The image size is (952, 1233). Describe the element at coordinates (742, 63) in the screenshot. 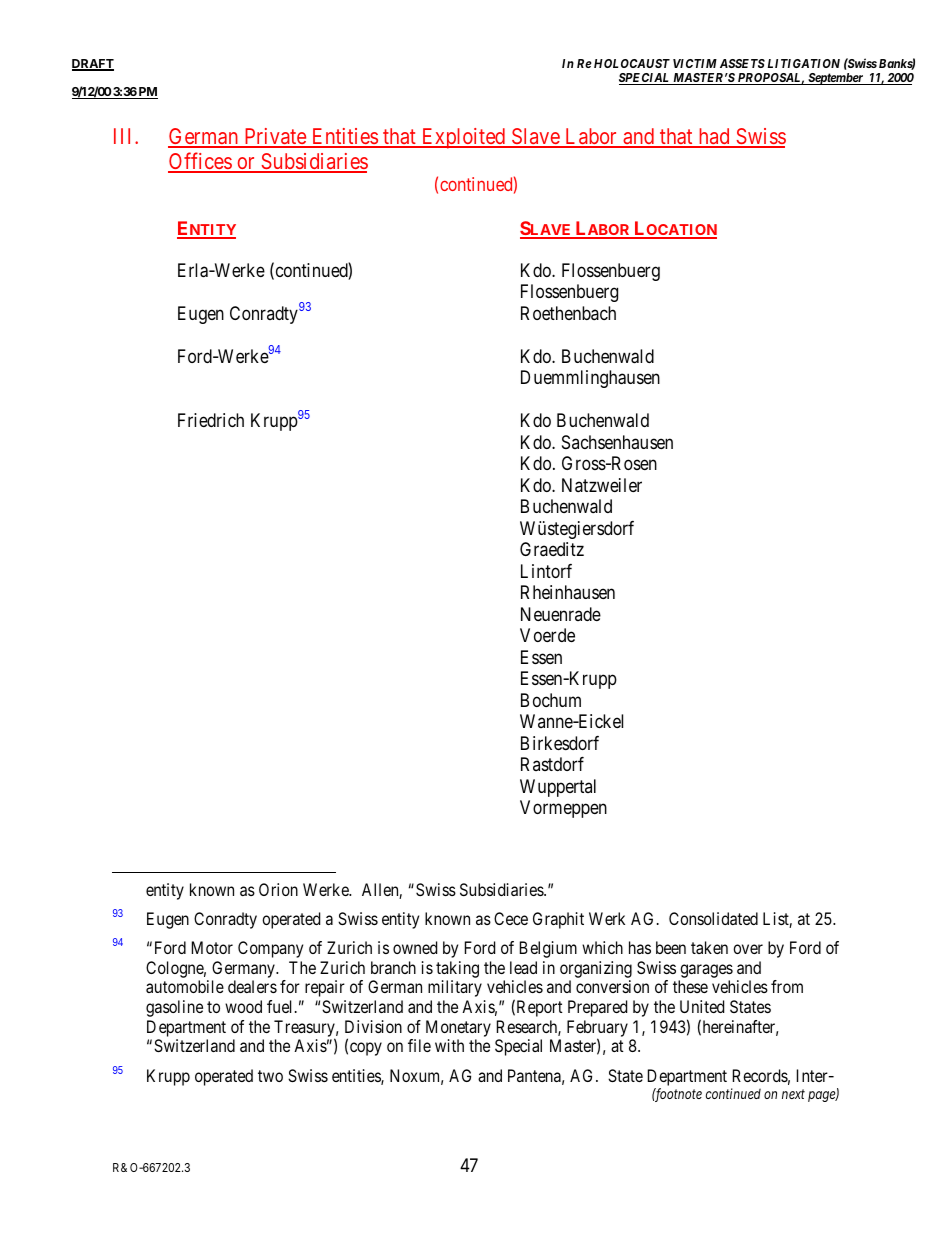

I see `ASSETS` at that location.
